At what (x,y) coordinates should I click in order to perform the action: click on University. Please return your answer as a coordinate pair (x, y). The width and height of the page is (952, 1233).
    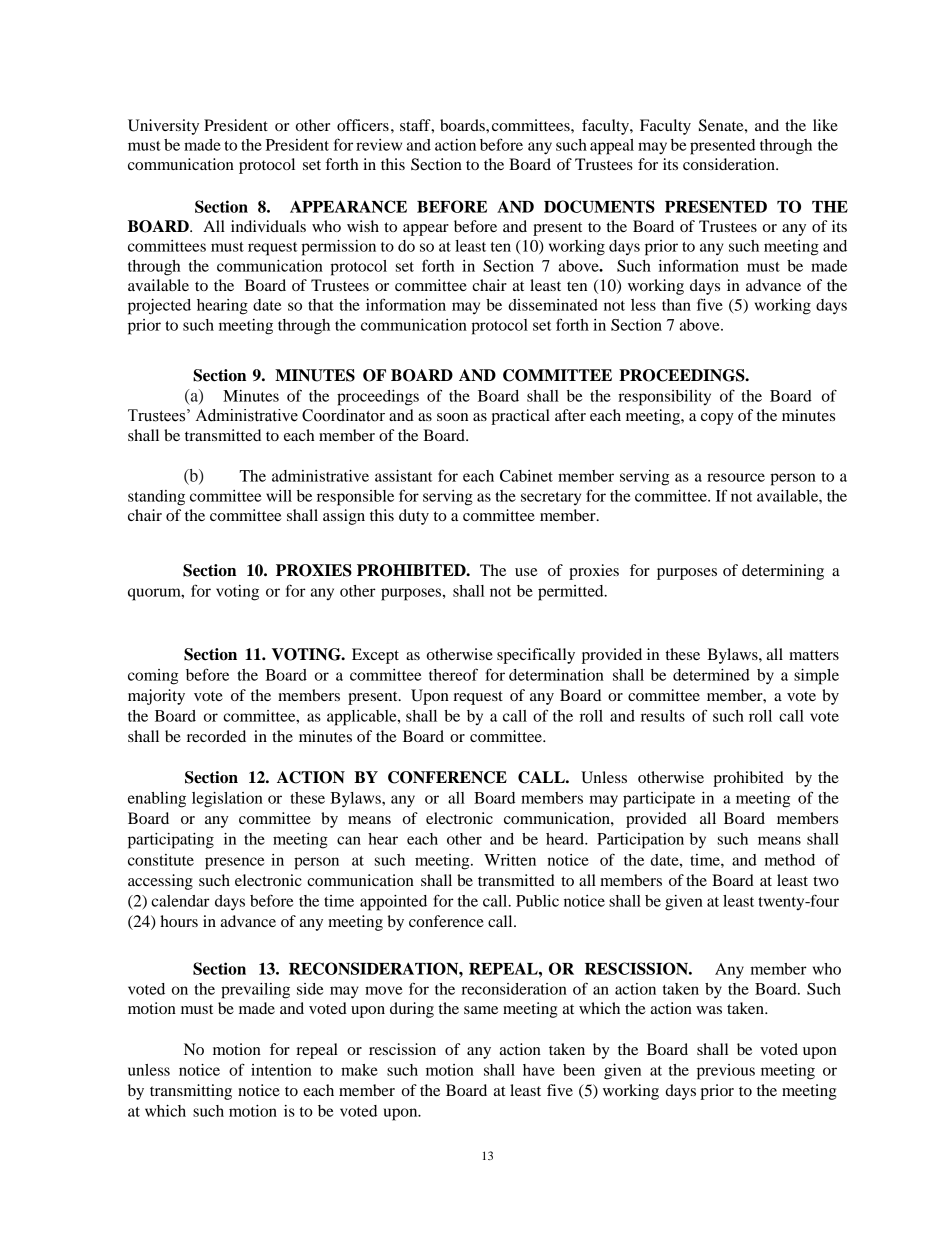
    Looking at the image, I should click on (163, 127).
